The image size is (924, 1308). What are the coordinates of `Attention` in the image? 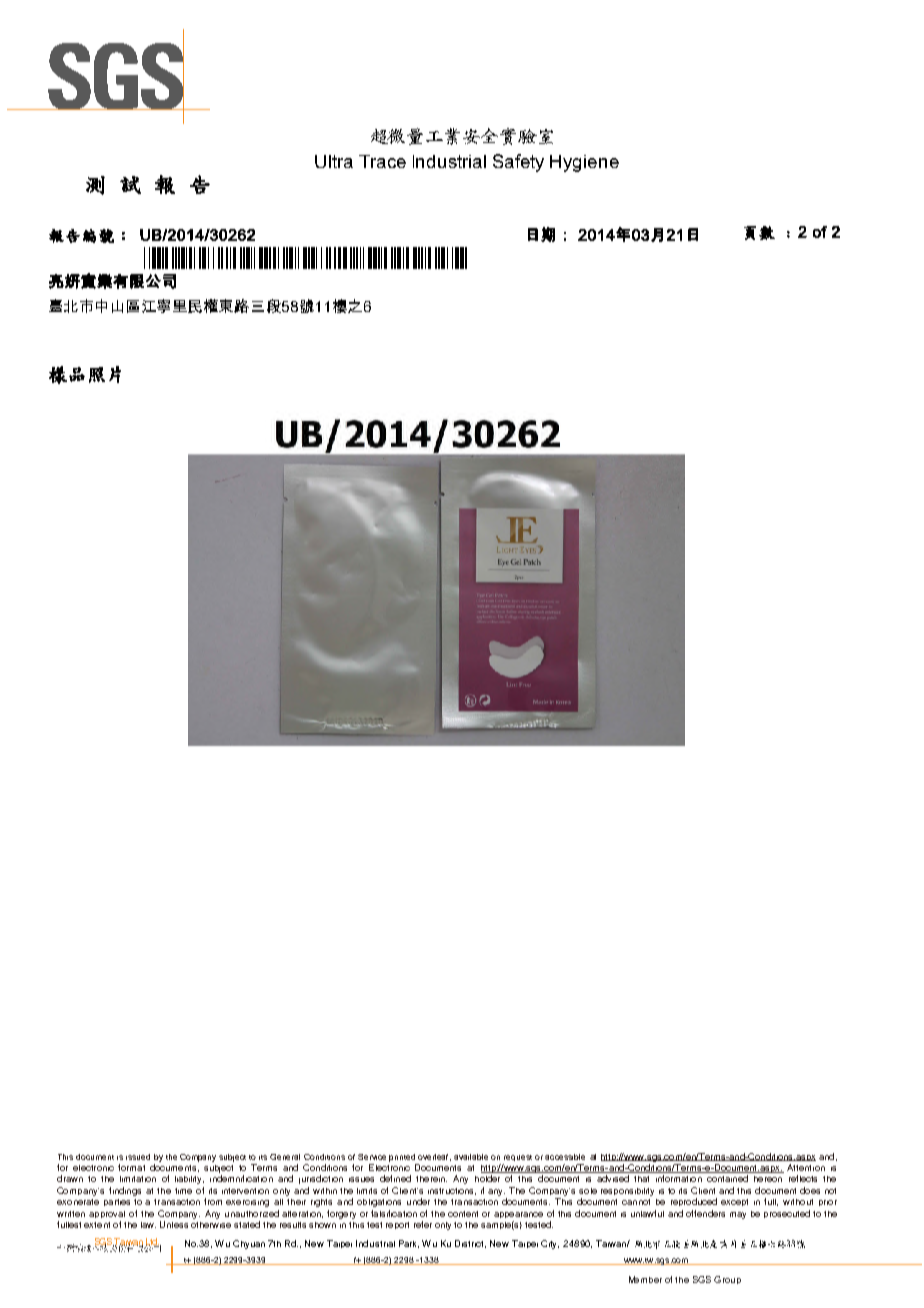 It's located at (806, 1167).
